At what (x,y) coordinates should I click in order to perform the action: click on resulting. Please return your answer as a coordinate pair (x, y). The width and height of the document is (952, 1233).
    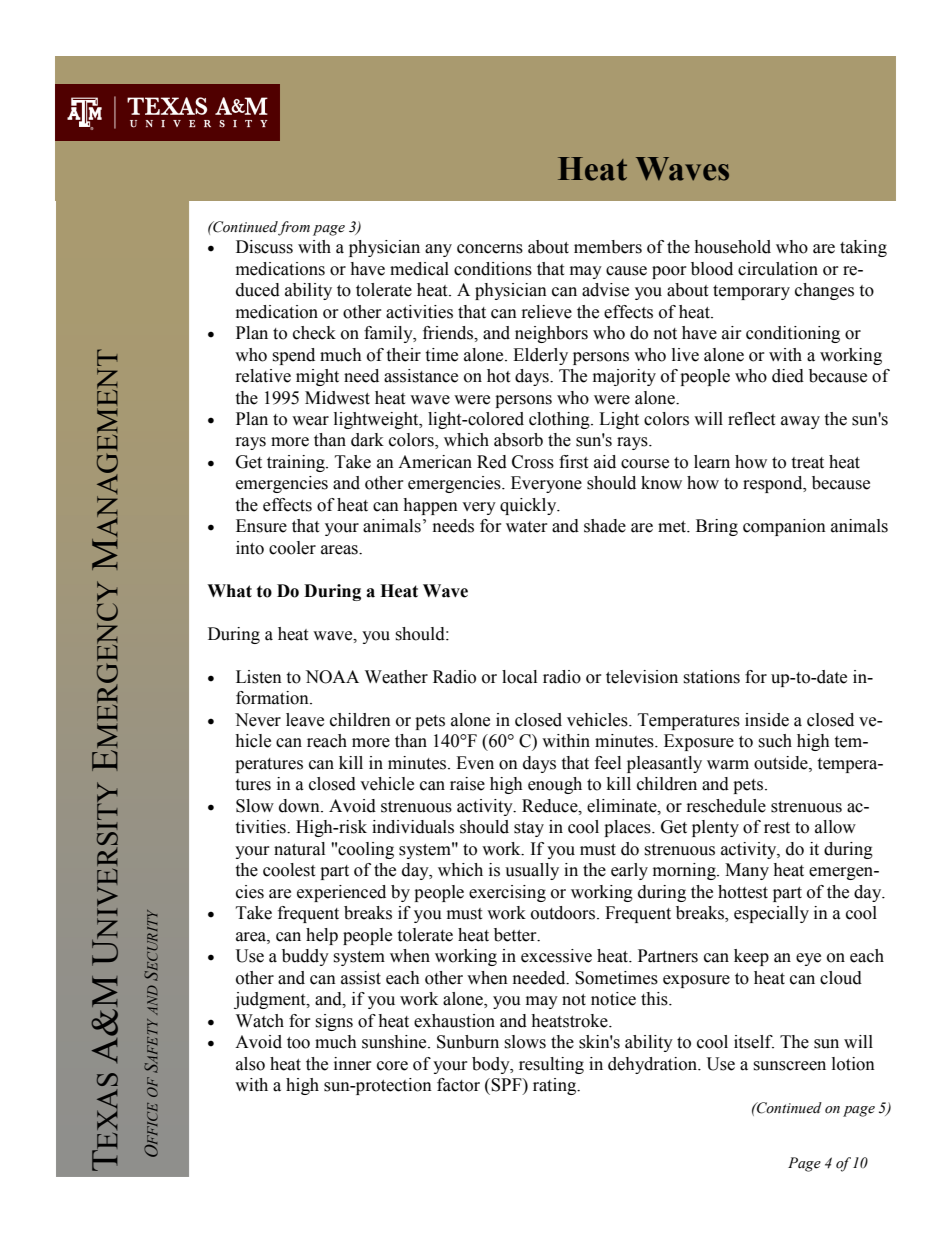
    Looking at the image, I should click on (551, 1065).
